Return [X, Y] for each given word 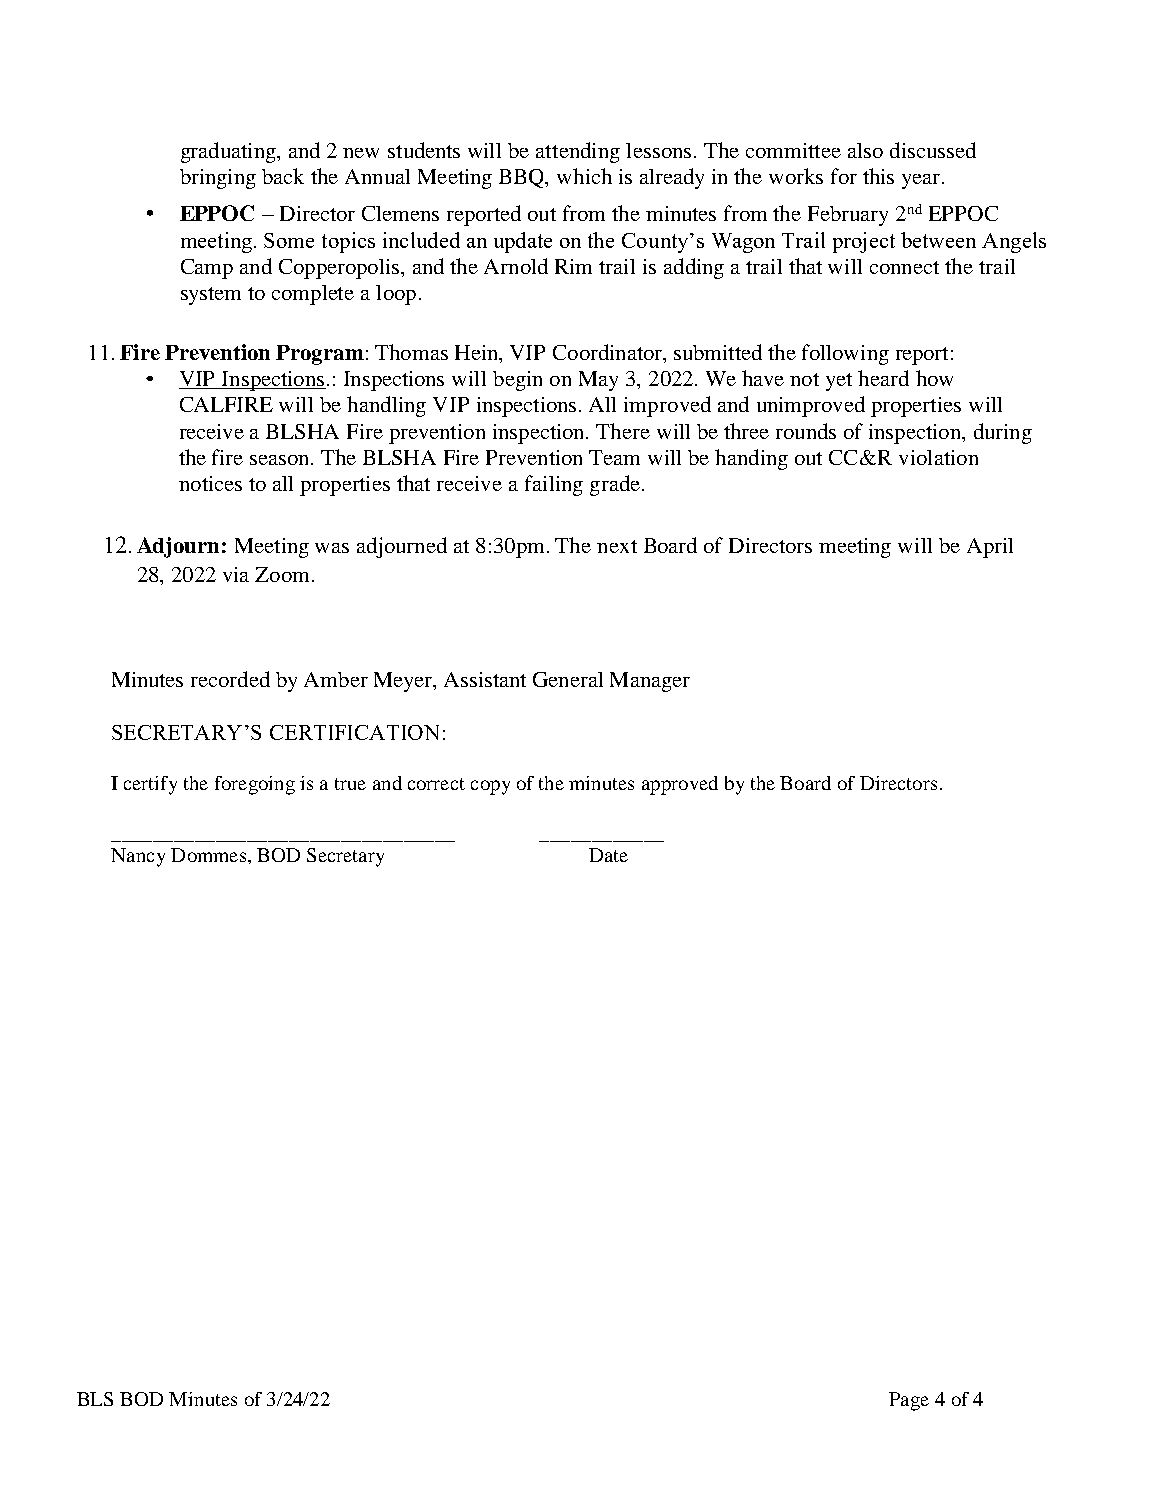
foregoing [255, 785]
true [350, 784]
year [922, 181]
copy [490, 787]
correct [436, 784]
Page [909, 1401]
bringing [218, 179]
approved [680, 785]
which [584, 176]
